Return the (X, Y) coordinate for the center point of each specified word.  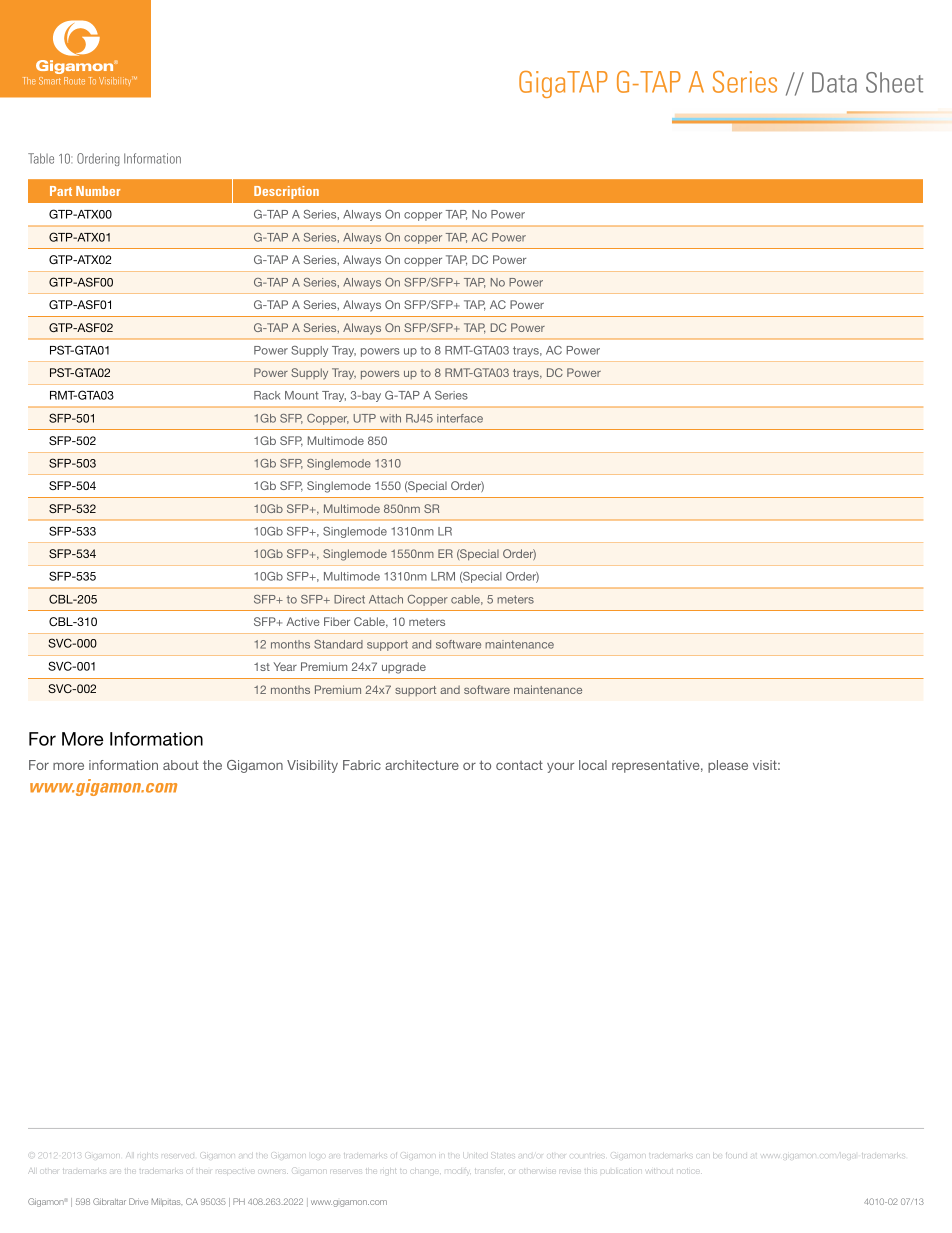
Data (834, 82)
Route (74, 81)
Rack (267, 395)
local (593, 765)
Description (286, 192)
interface (460, 418)
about (181, 765)
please (728, 766)
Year (285, 666)
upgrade (404, 668)
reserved (179, 1156)
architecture (422, 765)
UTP (364, 418)
